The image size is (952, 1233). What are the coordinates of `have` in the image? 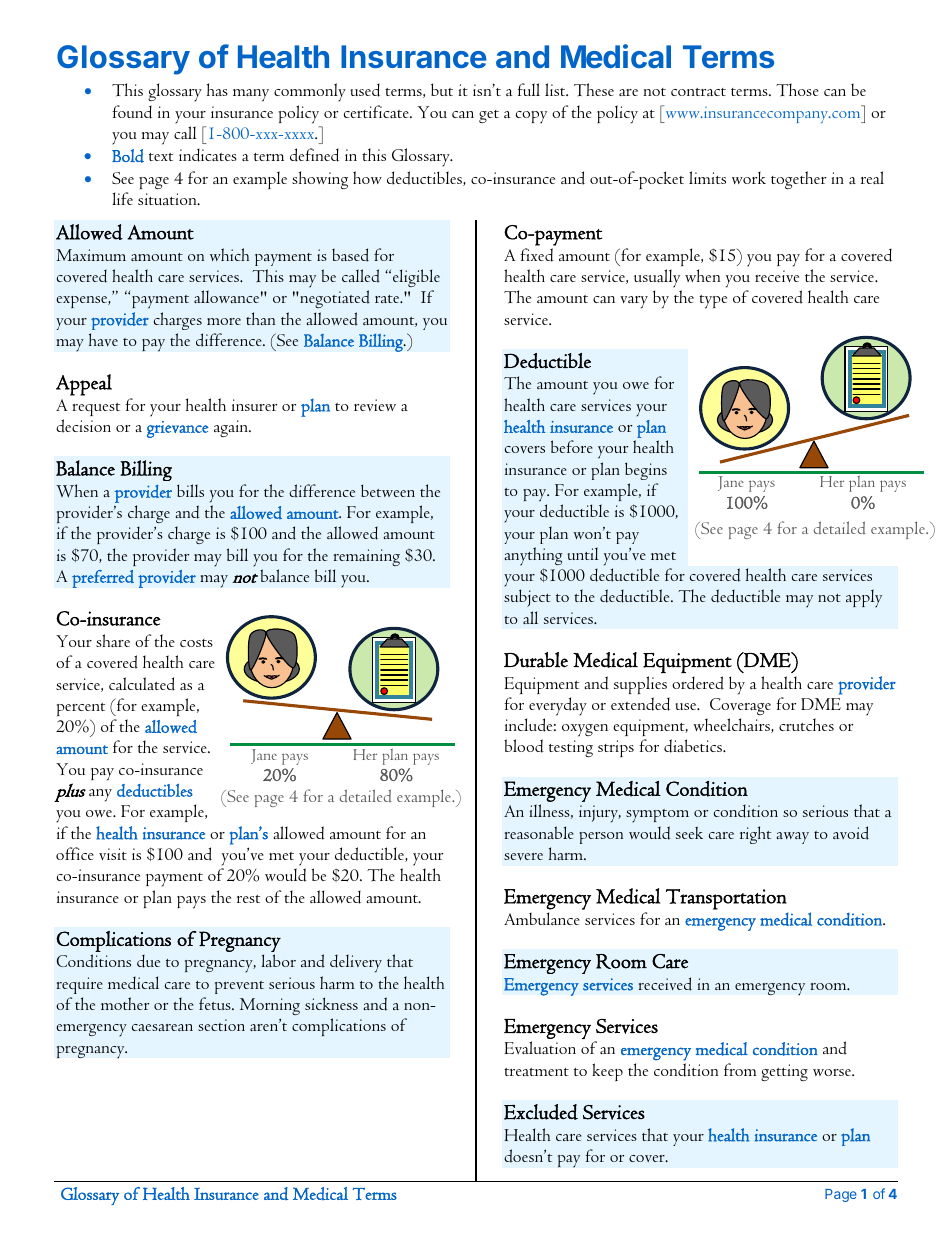 It's located at (103, 339).
